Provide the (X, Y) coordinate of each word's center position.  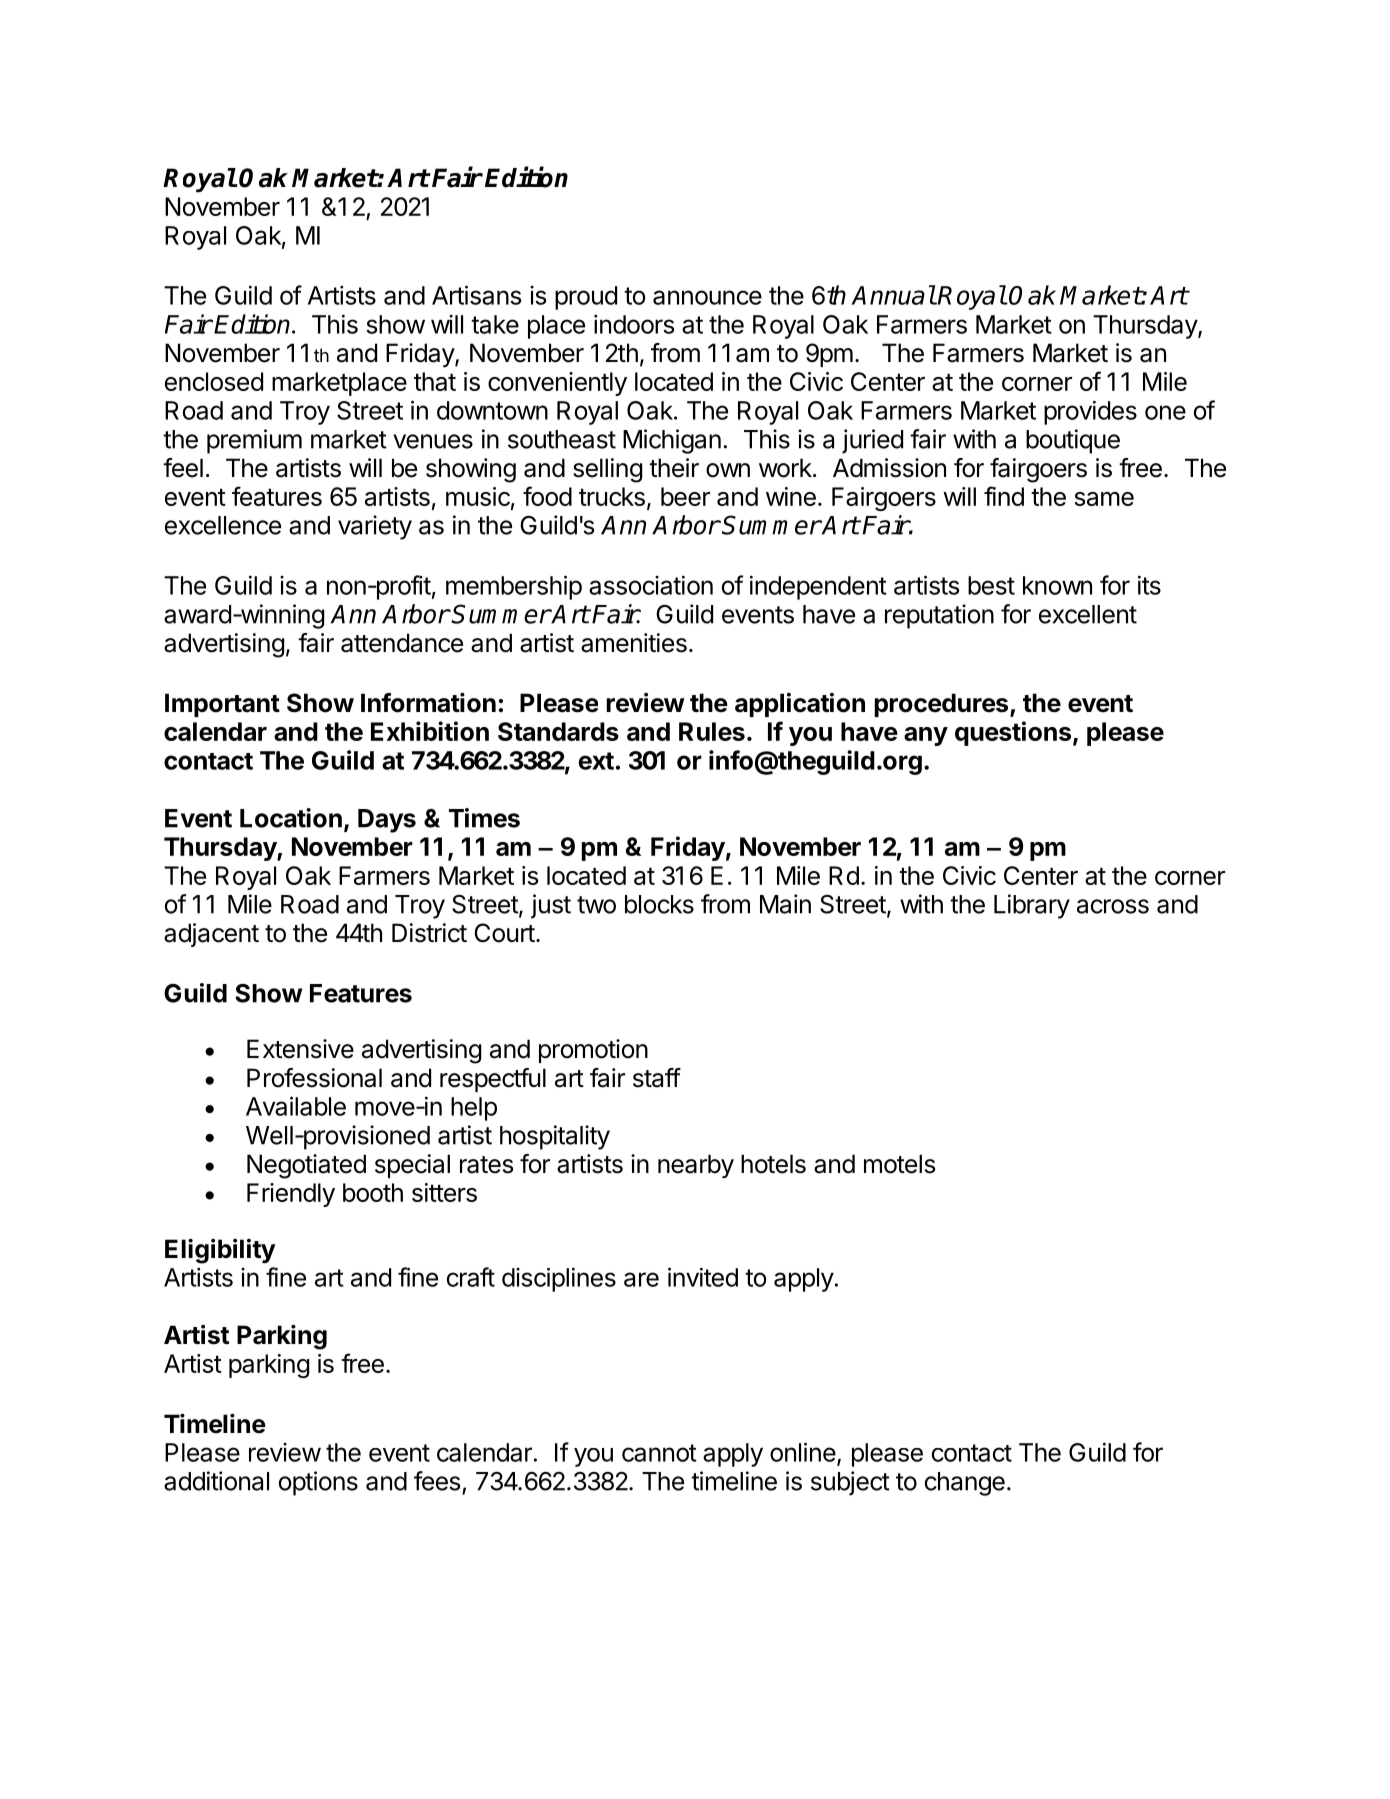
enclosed (214, 381)
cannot (659, 1453)
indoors (634, 324)
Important (222, 705)
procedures (943, 705)
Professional (314, 1078)
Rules (712, 731)
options (318, 1483)
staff (657, 1078)
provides (1090, 413)
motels (899, 1164)
